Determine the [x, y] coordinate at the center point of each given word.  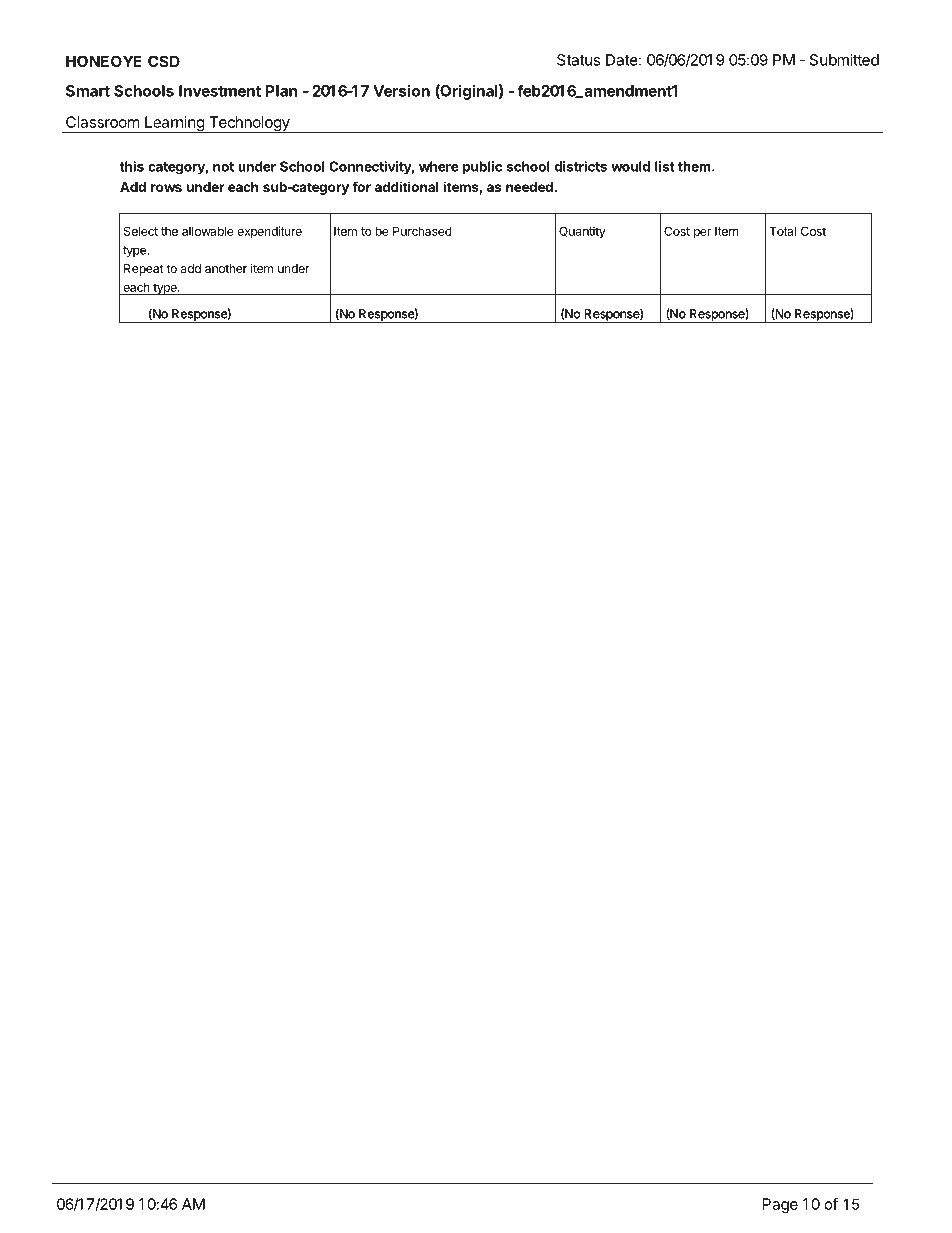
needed [530, 187]
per [702, 234]
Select [141, 231]
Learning [174, 124]
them [694, 166]
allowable [208, 231]
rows [166, 188]
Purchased [422, 231]
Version [401, 90]
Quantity [582, 232]
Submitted [844, 60]
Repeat [144, 270]
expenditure [269, 232]
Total [782, 231]
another [226, 268]
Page [780, 1205]
